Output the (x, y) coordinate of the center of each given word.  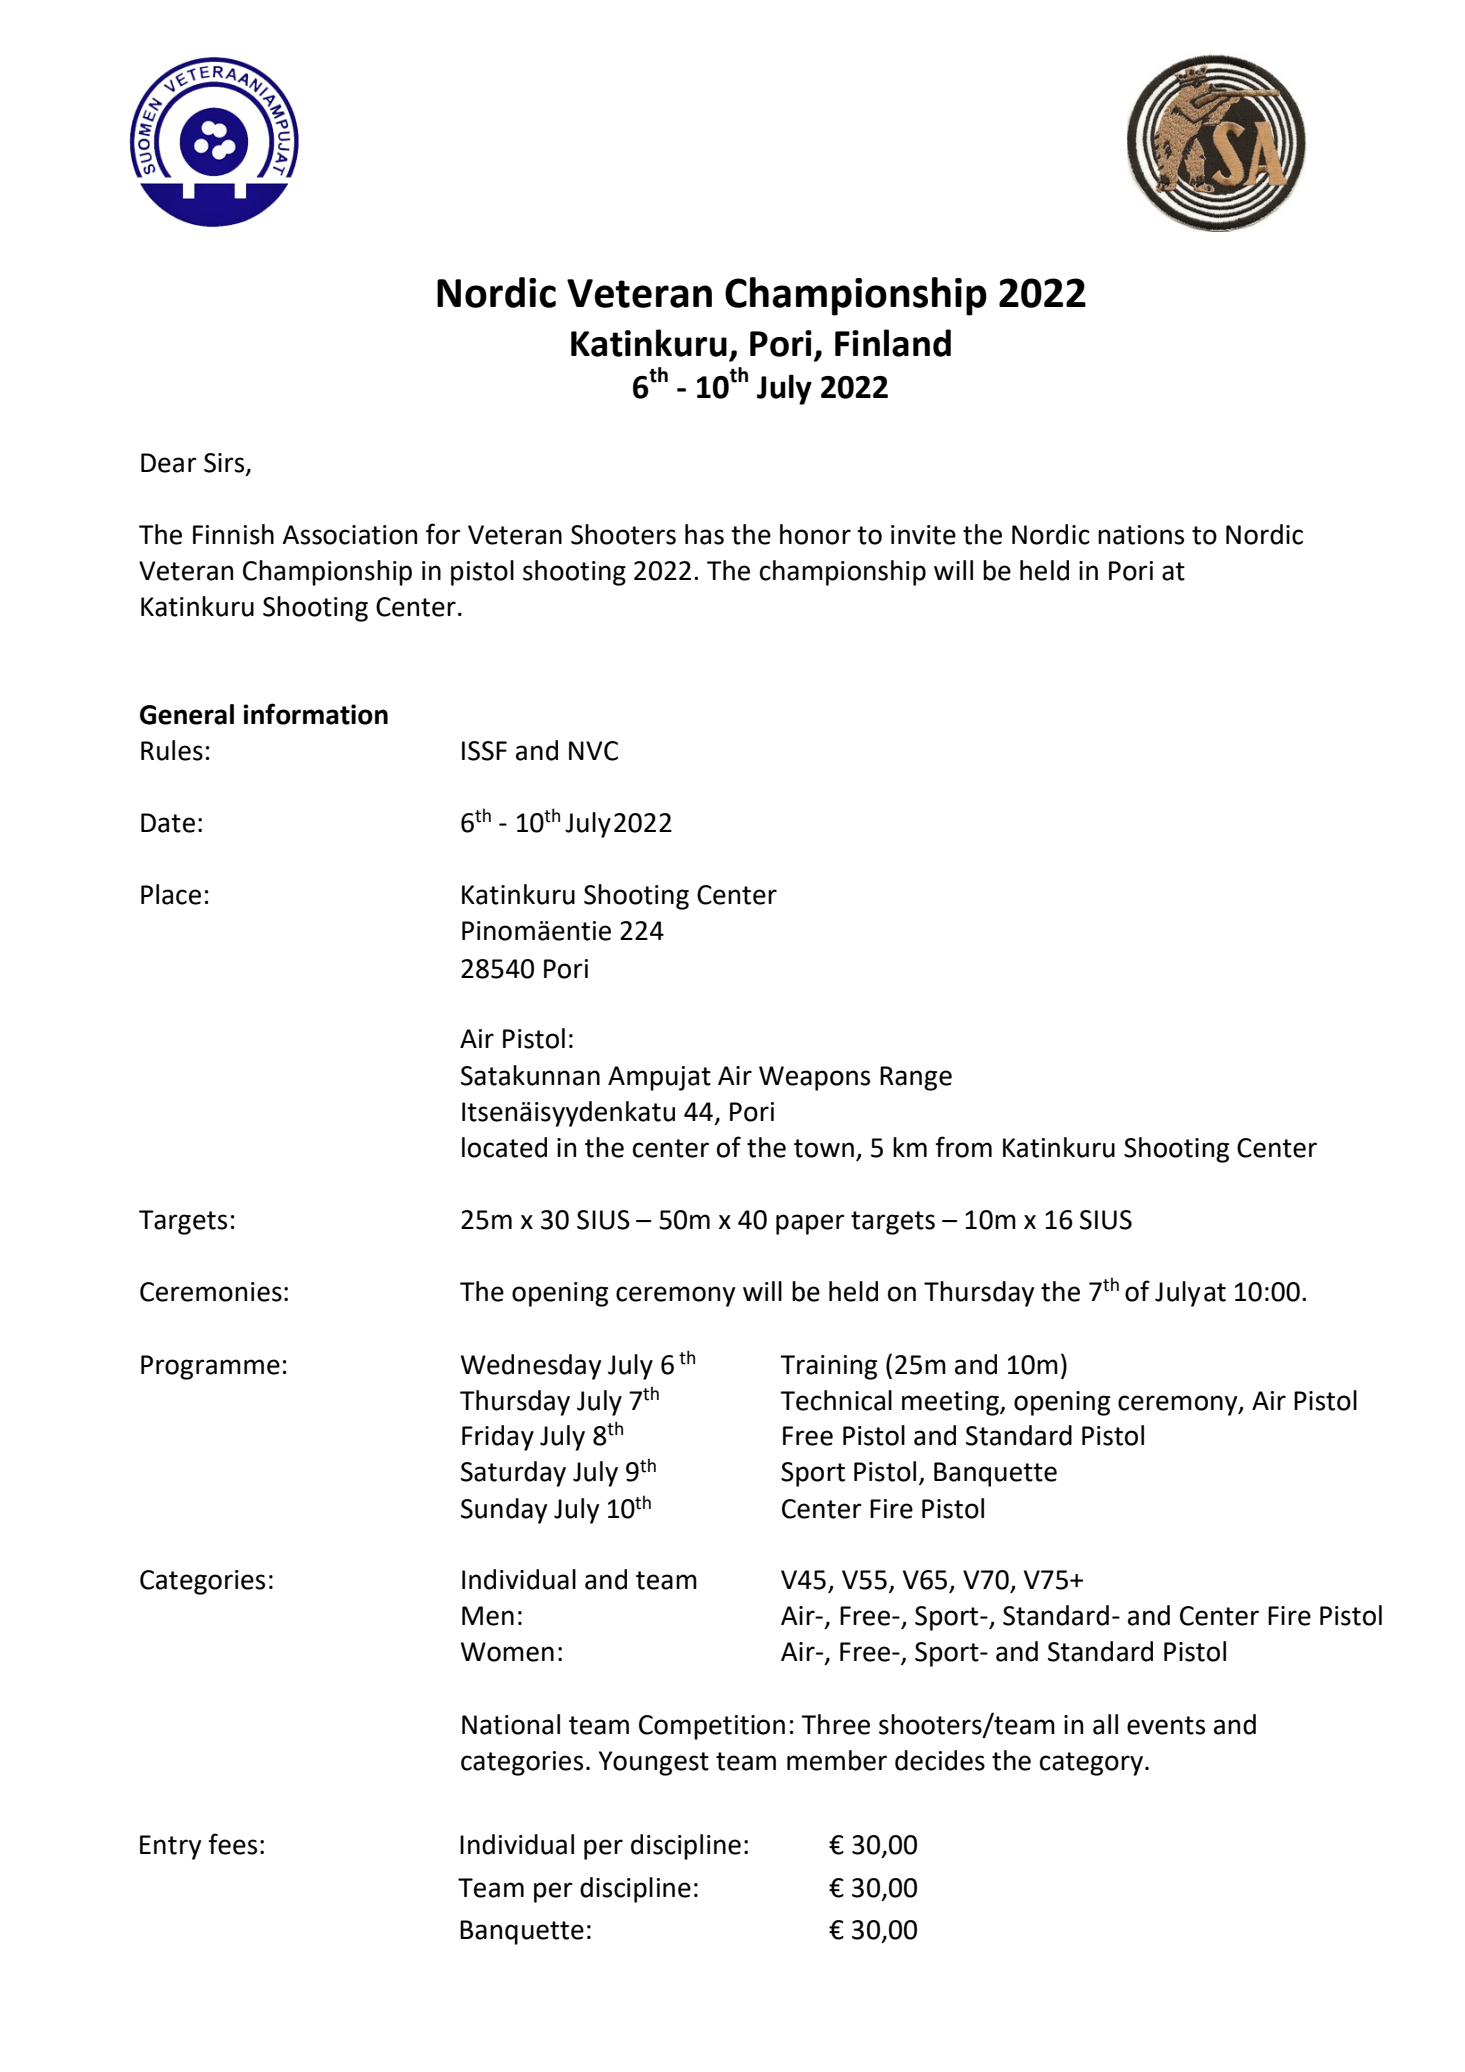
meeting (951, 1403)
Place (171, 894)
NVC (593, 751)
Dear (169, 463)
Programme (210, 1367)
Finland (893, 343)
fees (232, 1844)
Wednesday (531, 1367)
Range (916, 1078)
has (704, 534)
